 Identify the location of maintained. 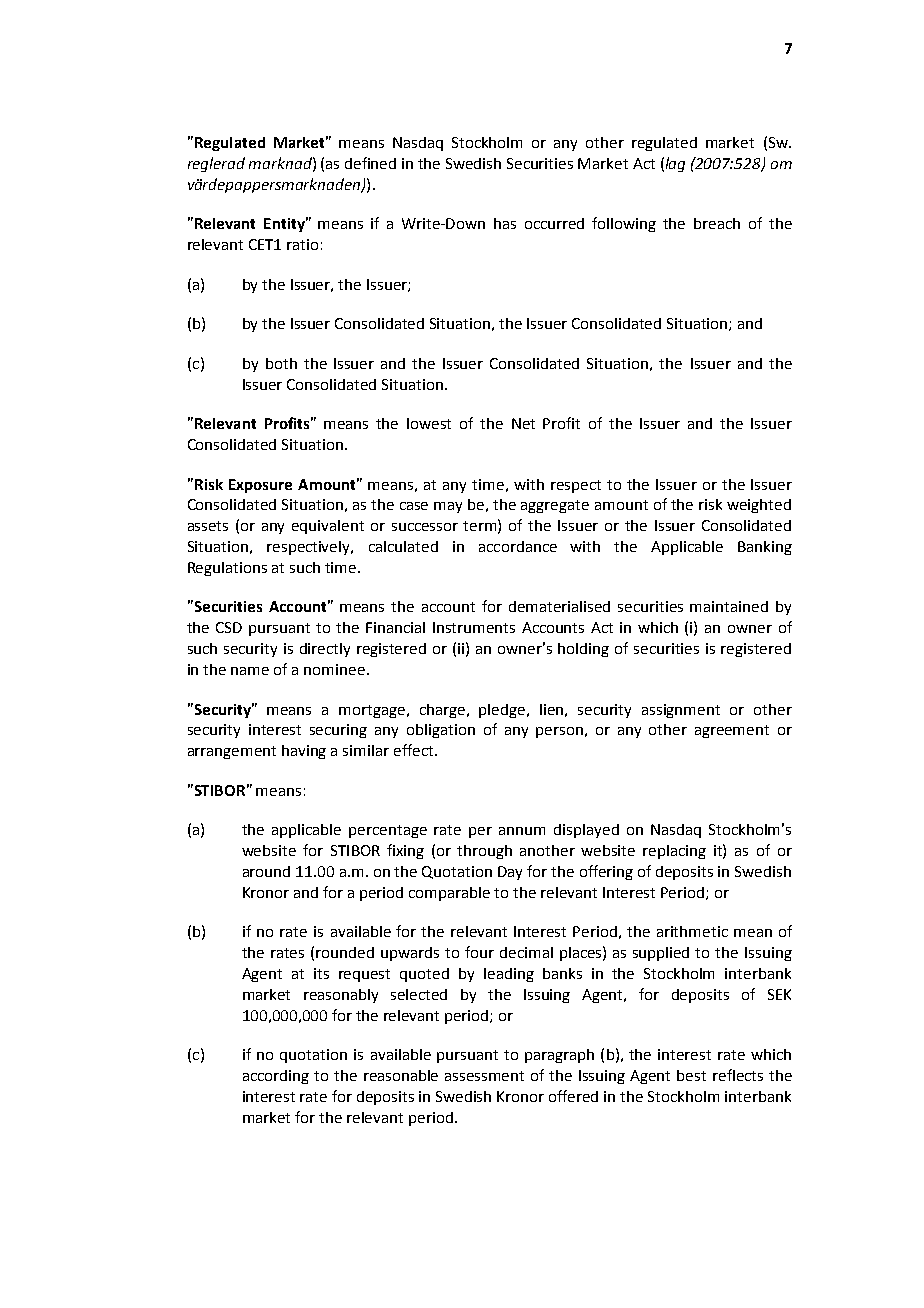
(729, 606).
